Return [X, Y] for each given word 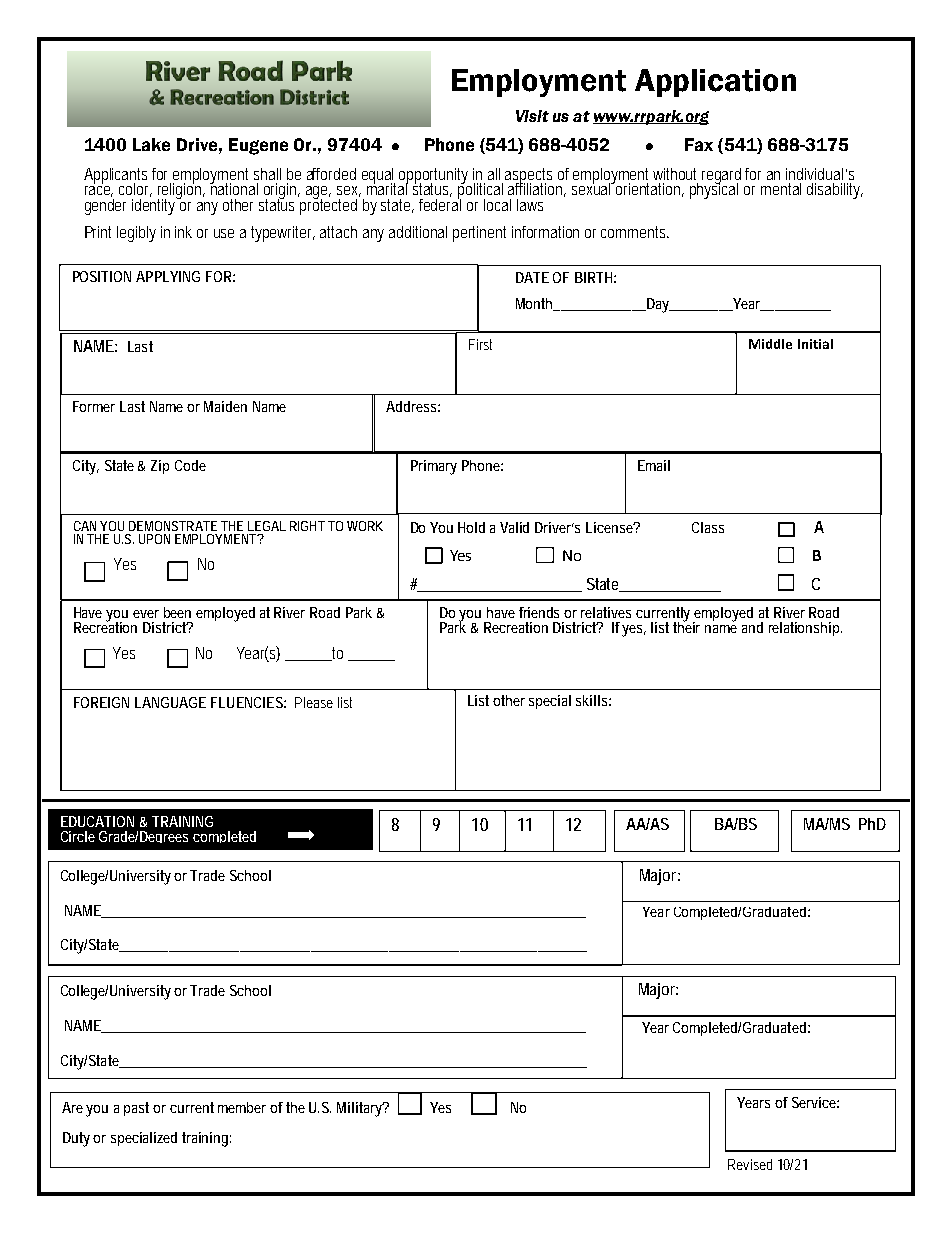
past [139, 1109]
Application [715, 83]
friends [539, 612]
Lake [151, 144]
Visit [532, 116]
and [752, 627]
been [177, 612]
